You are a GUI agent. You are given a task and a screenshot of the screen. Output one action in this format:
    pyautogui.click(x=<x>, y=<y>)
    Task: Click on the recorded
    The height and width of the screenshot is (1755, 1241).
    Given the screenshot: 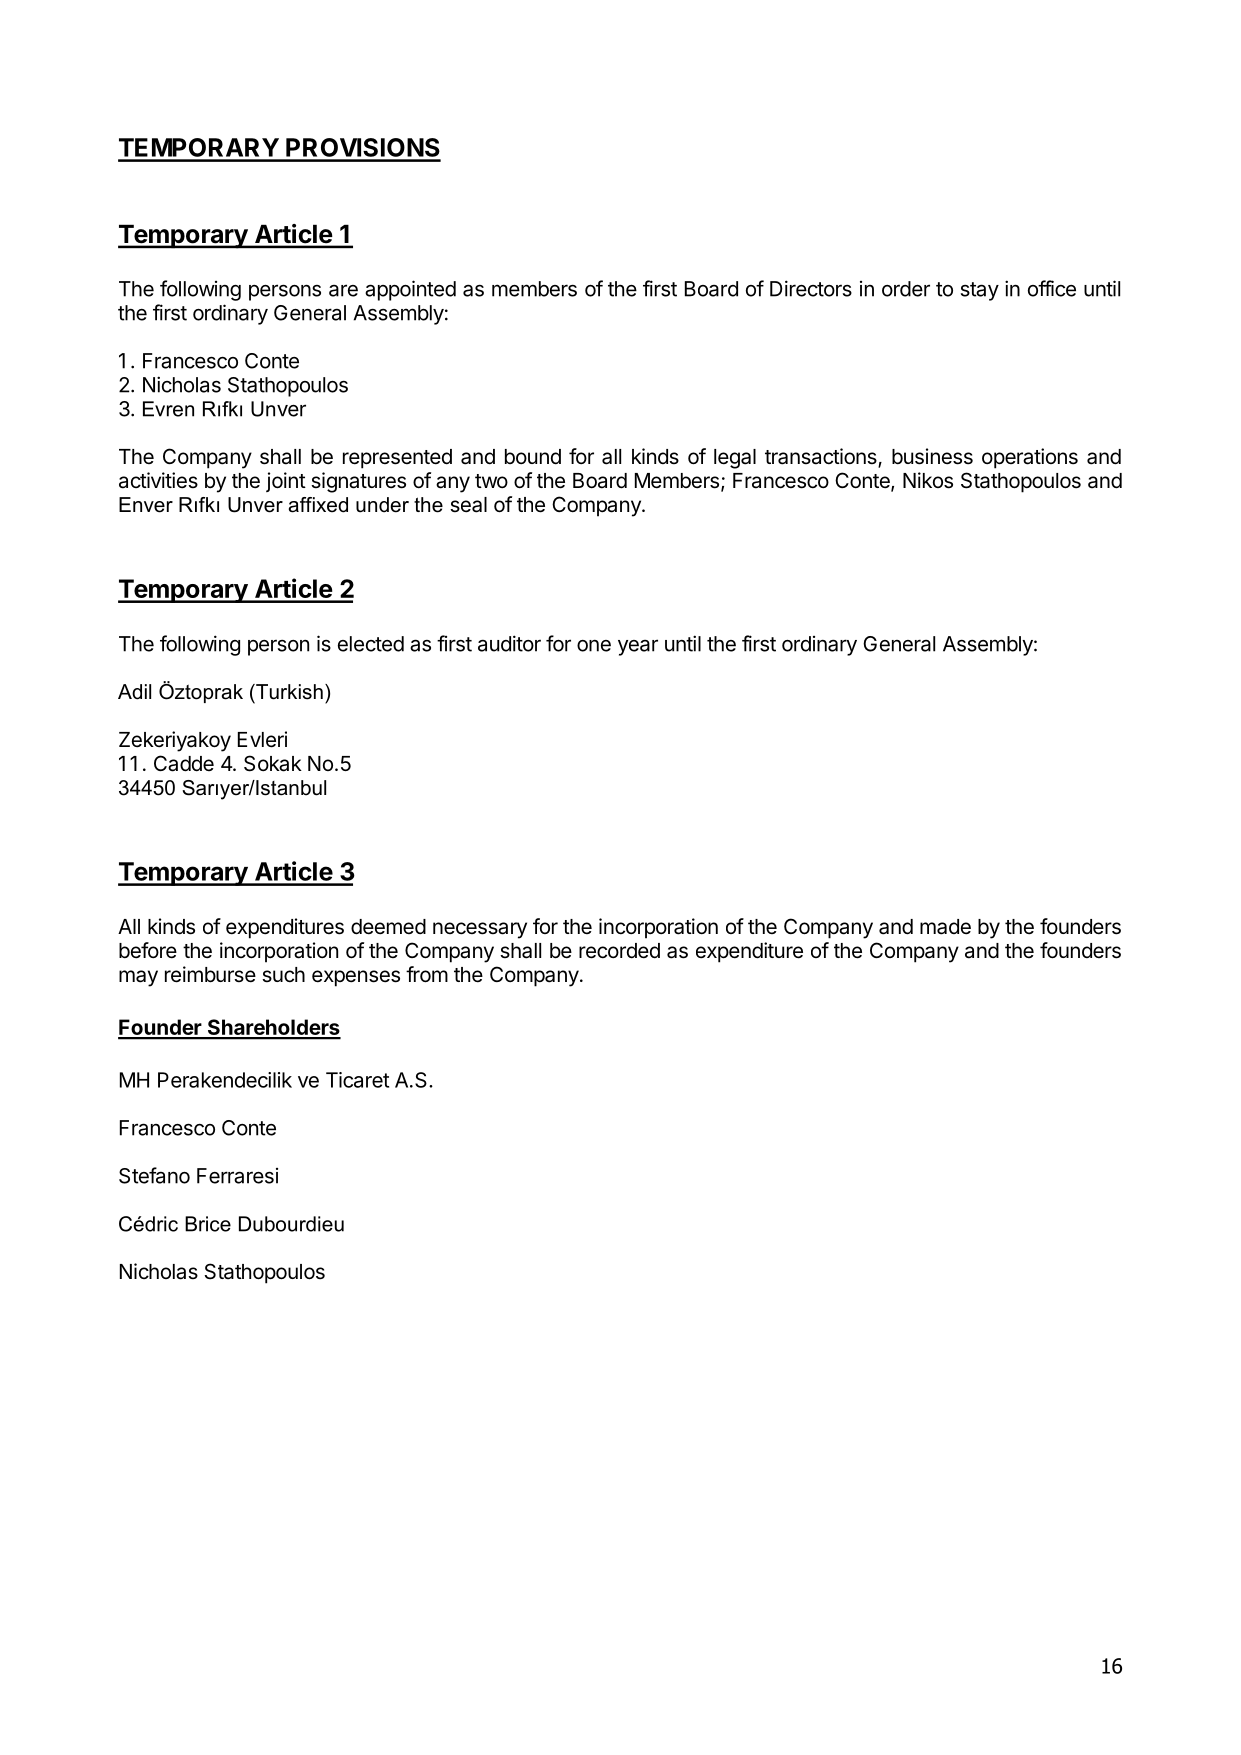 What is the action you would take?
    pyautogui.click(x=619, y=951)
